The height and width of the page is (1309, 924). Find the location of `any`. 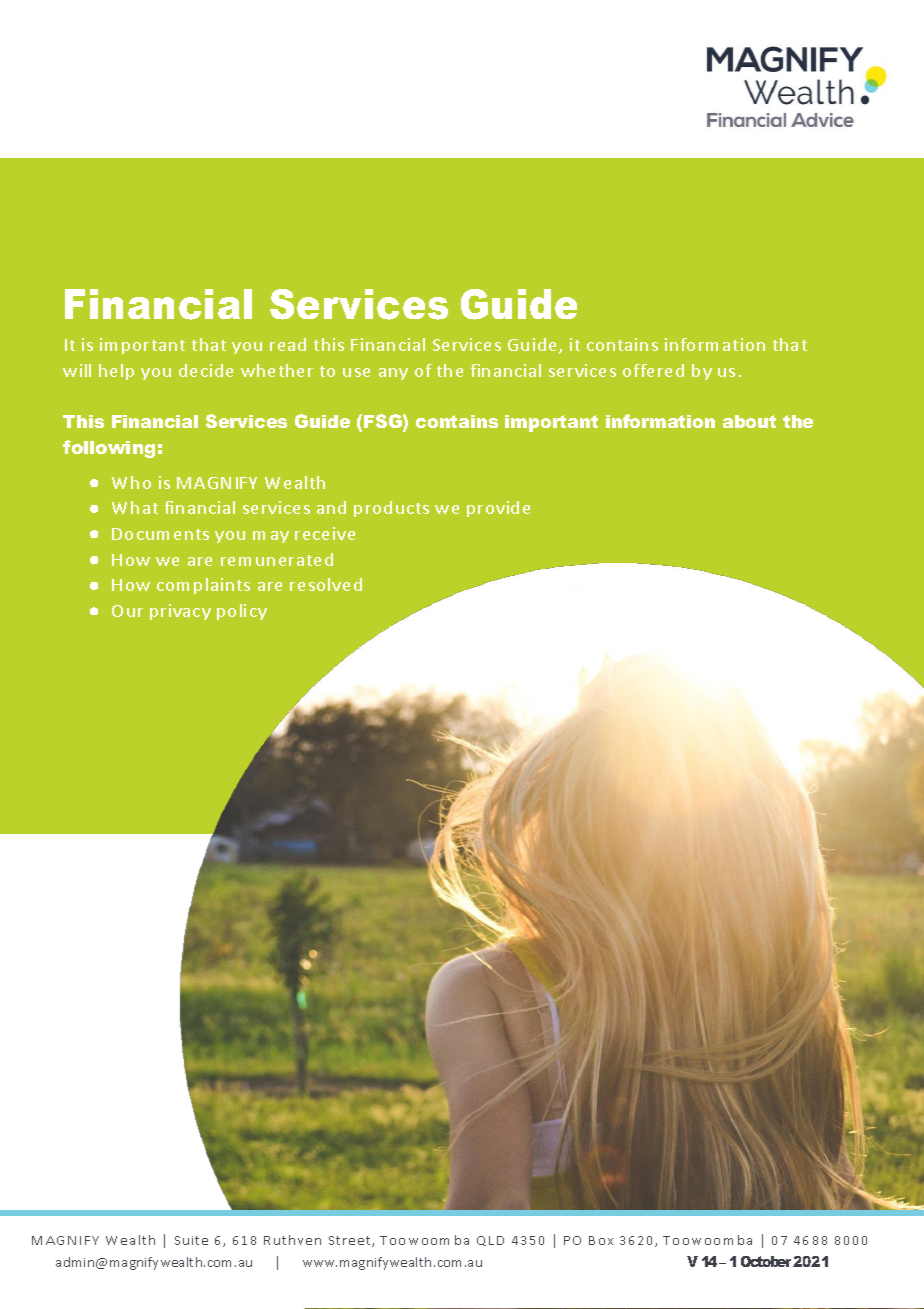

any is located at coordinates (393, 374).
